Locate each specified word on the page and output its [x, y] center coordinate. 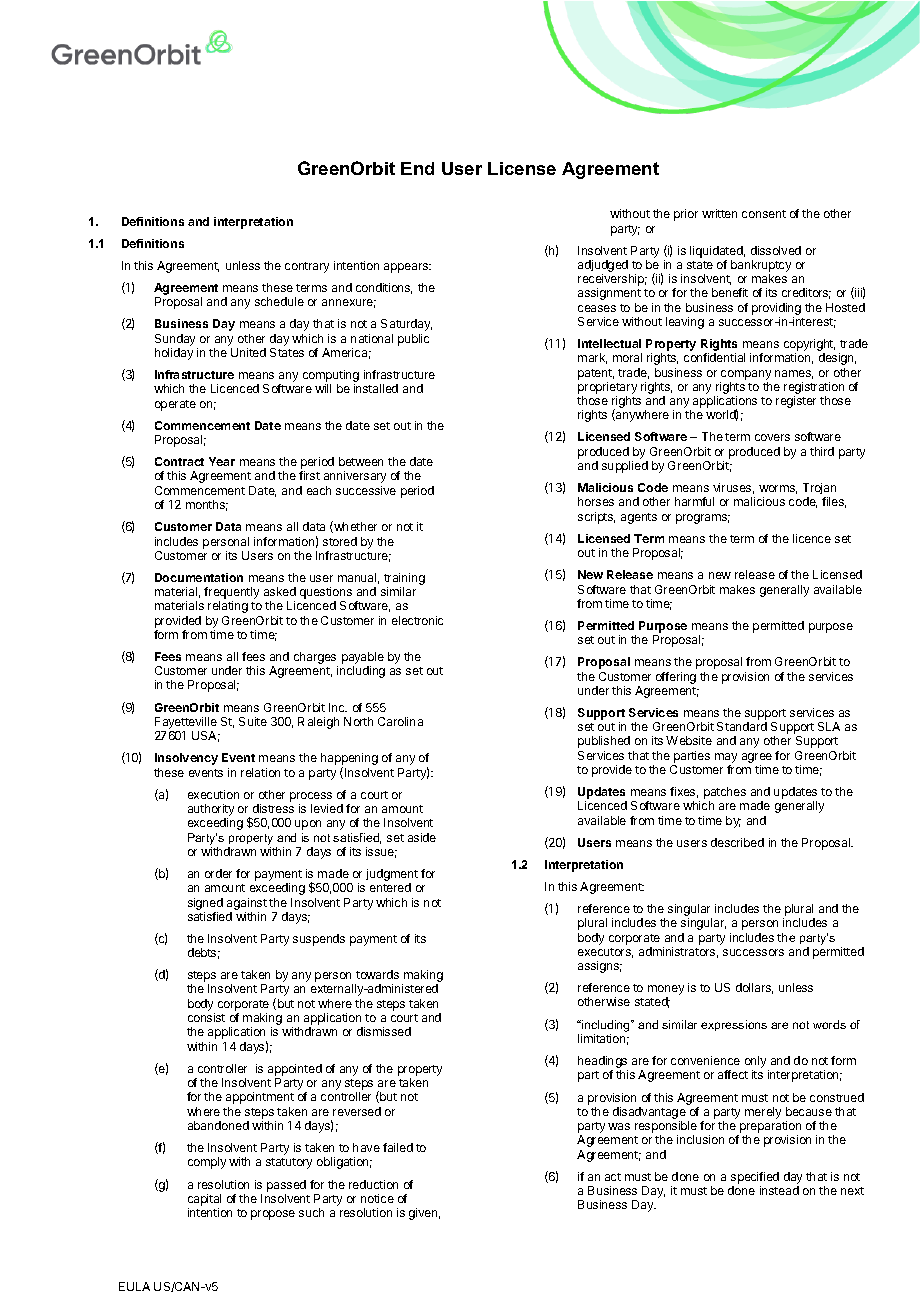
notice [377, 1198]
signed [205, 904]
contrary [307, 267]
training [404, 579]
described [737, 842]
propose [273, 1215]
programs [703, 519]
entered [390, 887]
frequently [231, 593]
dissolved [776, 250]
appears [407, 268]
